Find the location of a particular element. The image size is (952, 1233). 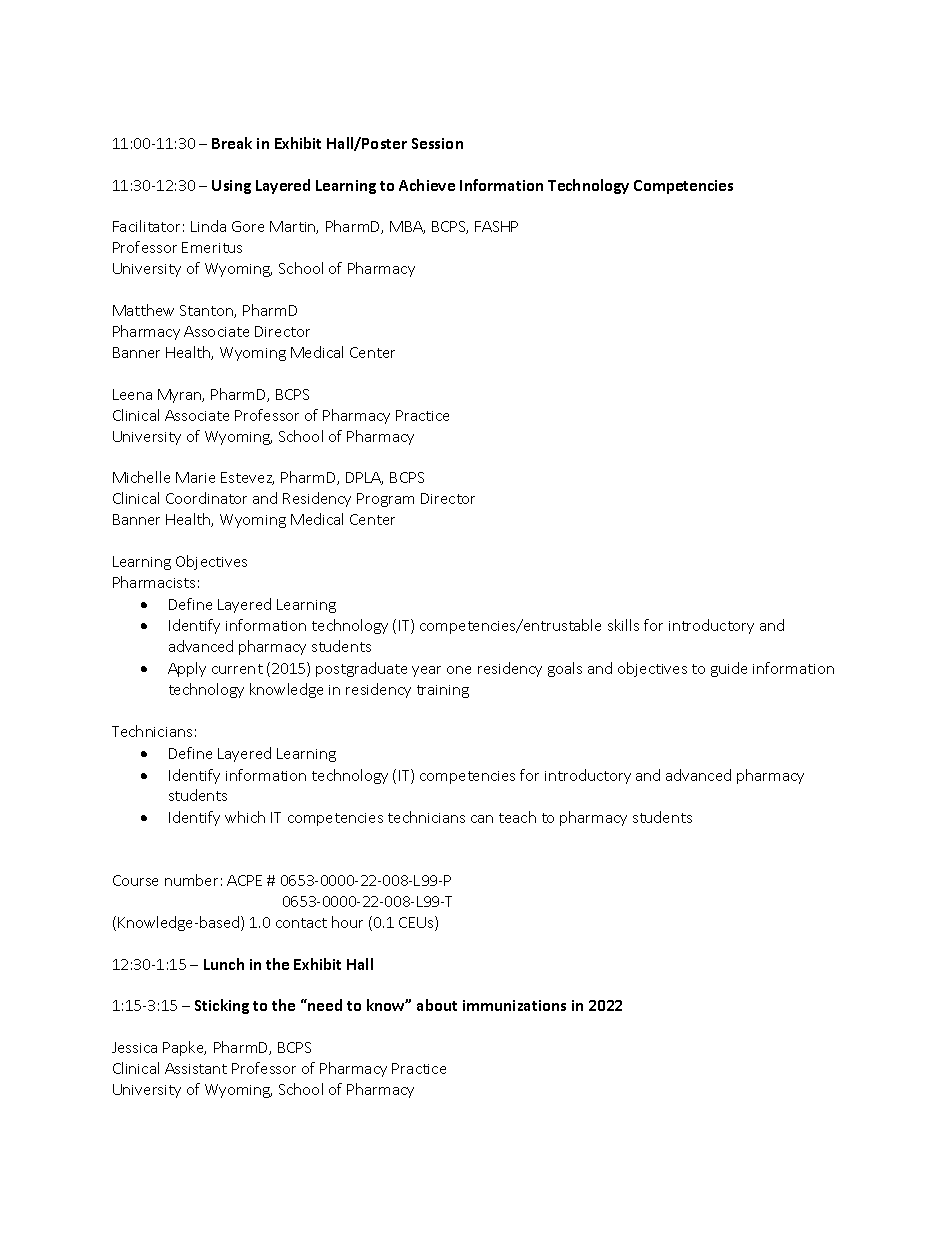

Using is located at coordinates (231, 187).
